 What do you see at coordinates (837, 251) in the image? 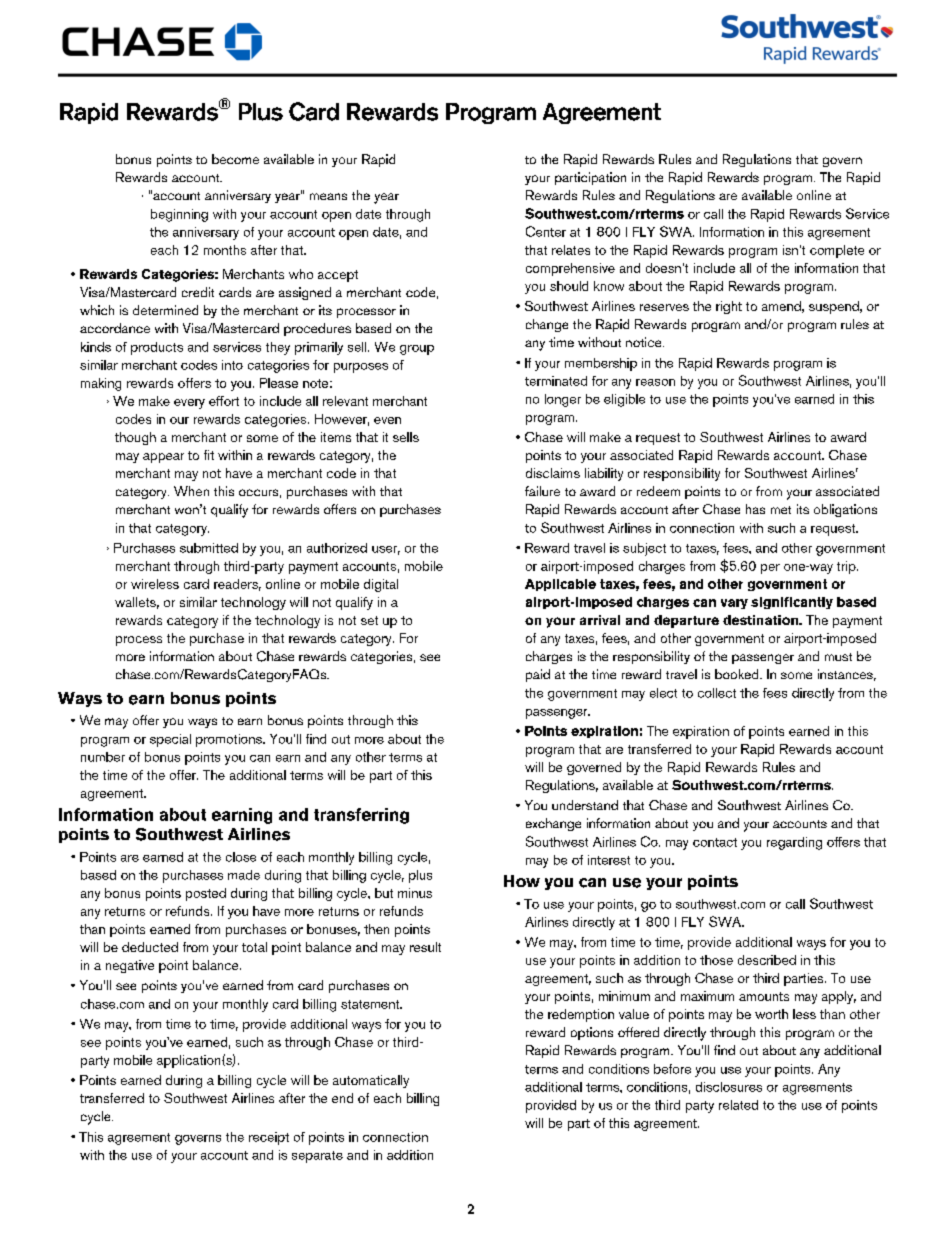
I see `complete` at bounding box center [837, 251].
